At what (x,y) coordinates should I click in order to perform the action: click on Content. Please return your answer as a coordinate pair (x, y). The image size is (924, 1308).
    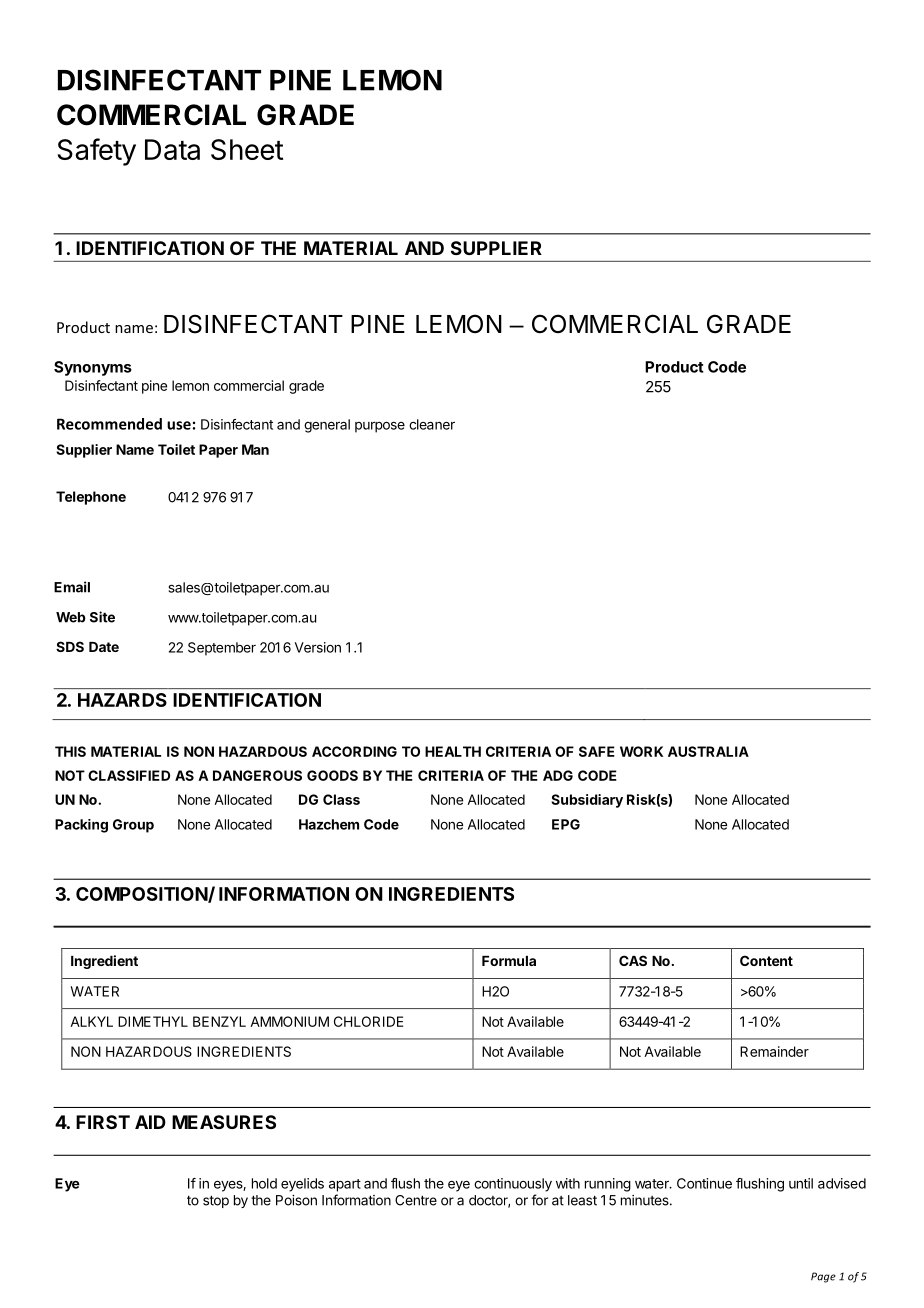
    Looking at the image, I should click on (766, 960).
